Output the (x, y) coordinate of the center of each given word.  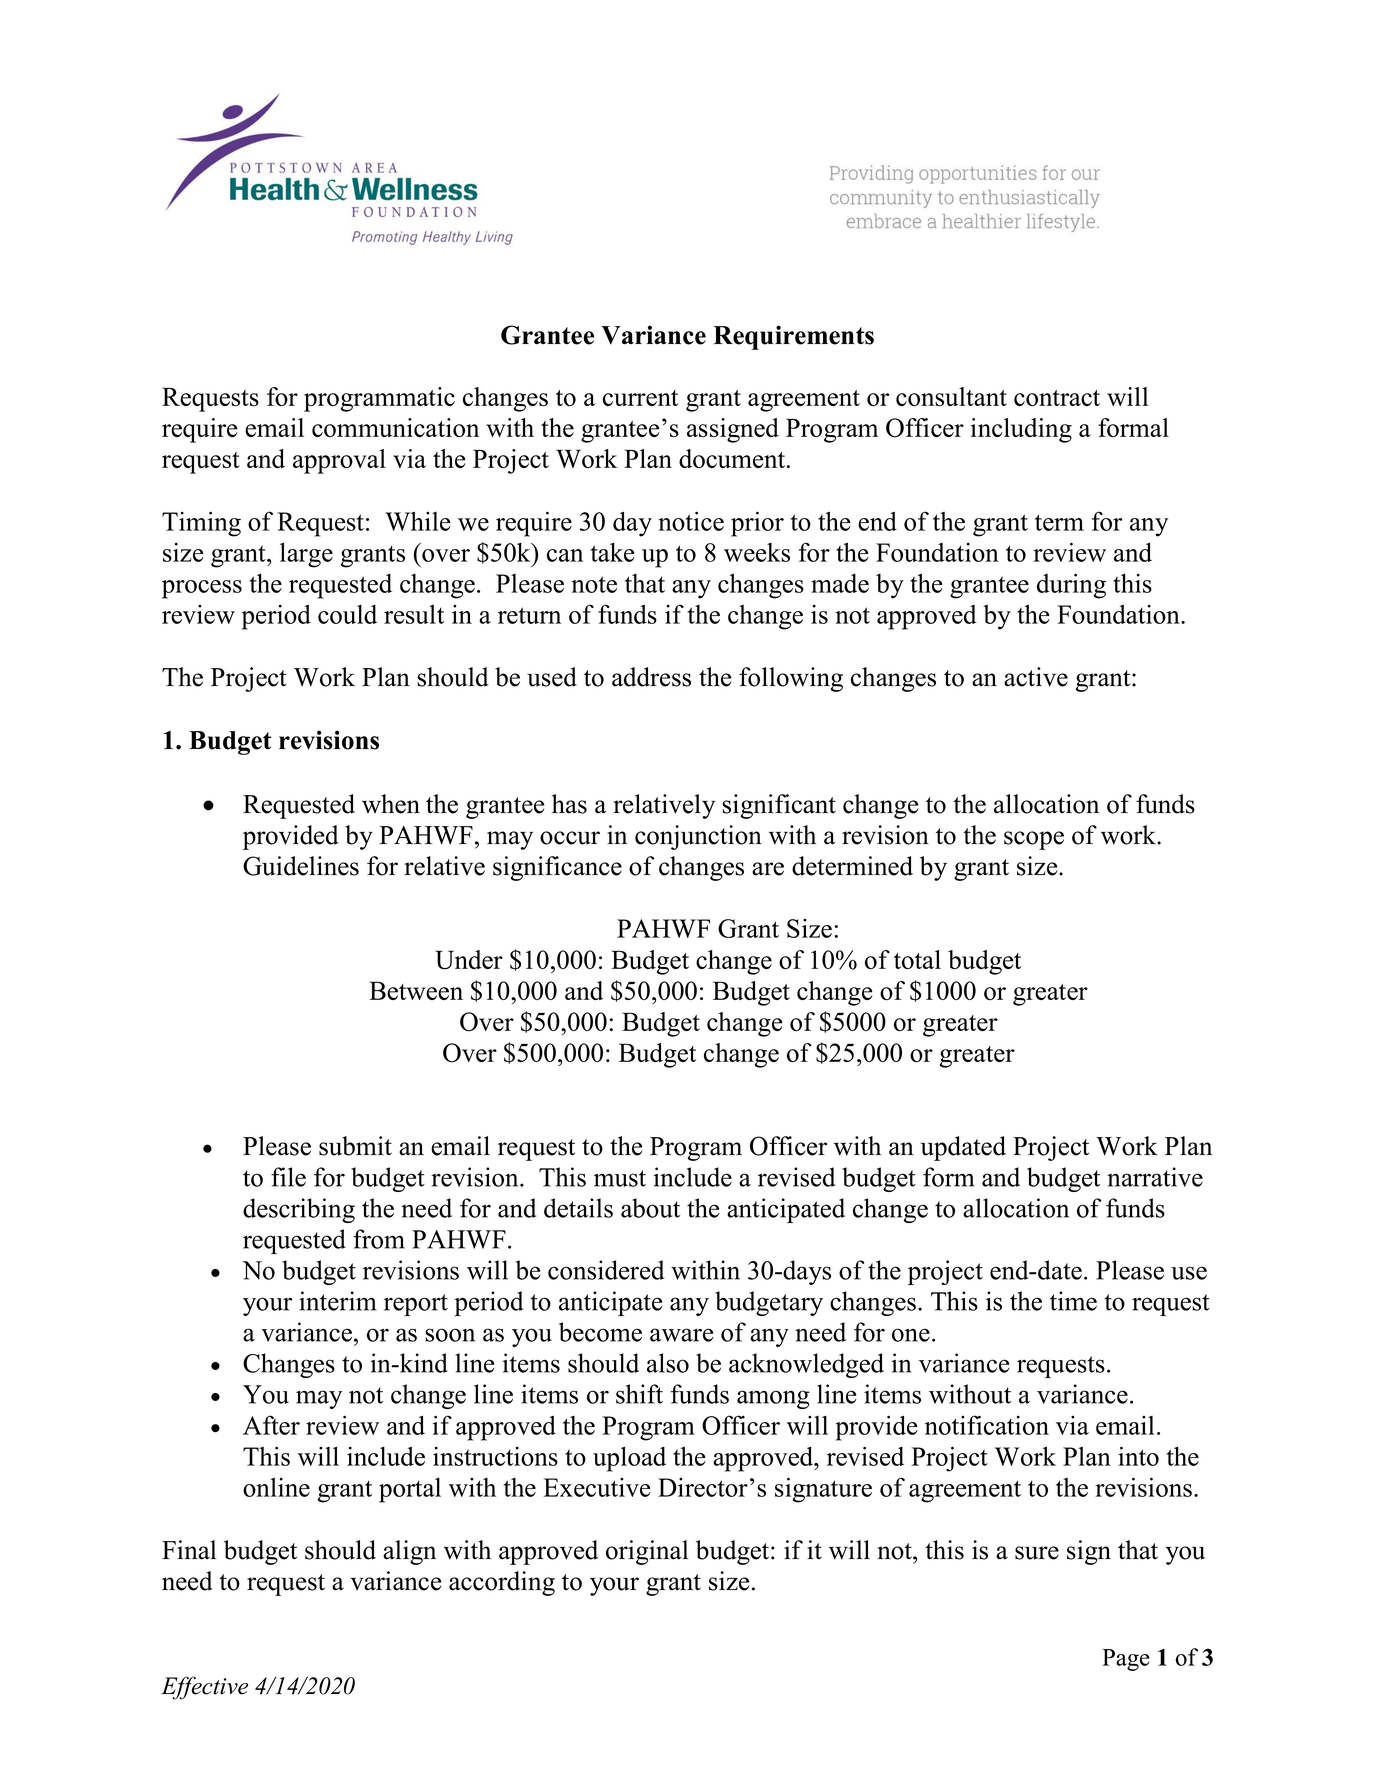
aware (681, 1335)
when (391, 804)
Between (416, 990)
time (1073, 1301)
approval (339, 461)
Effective (204, 1688)
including (1021, 430)
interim (337, 1301)
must (620, 1178)
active (1036, 677)
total (917, 959)
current (640, 398)
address (651, 677)
